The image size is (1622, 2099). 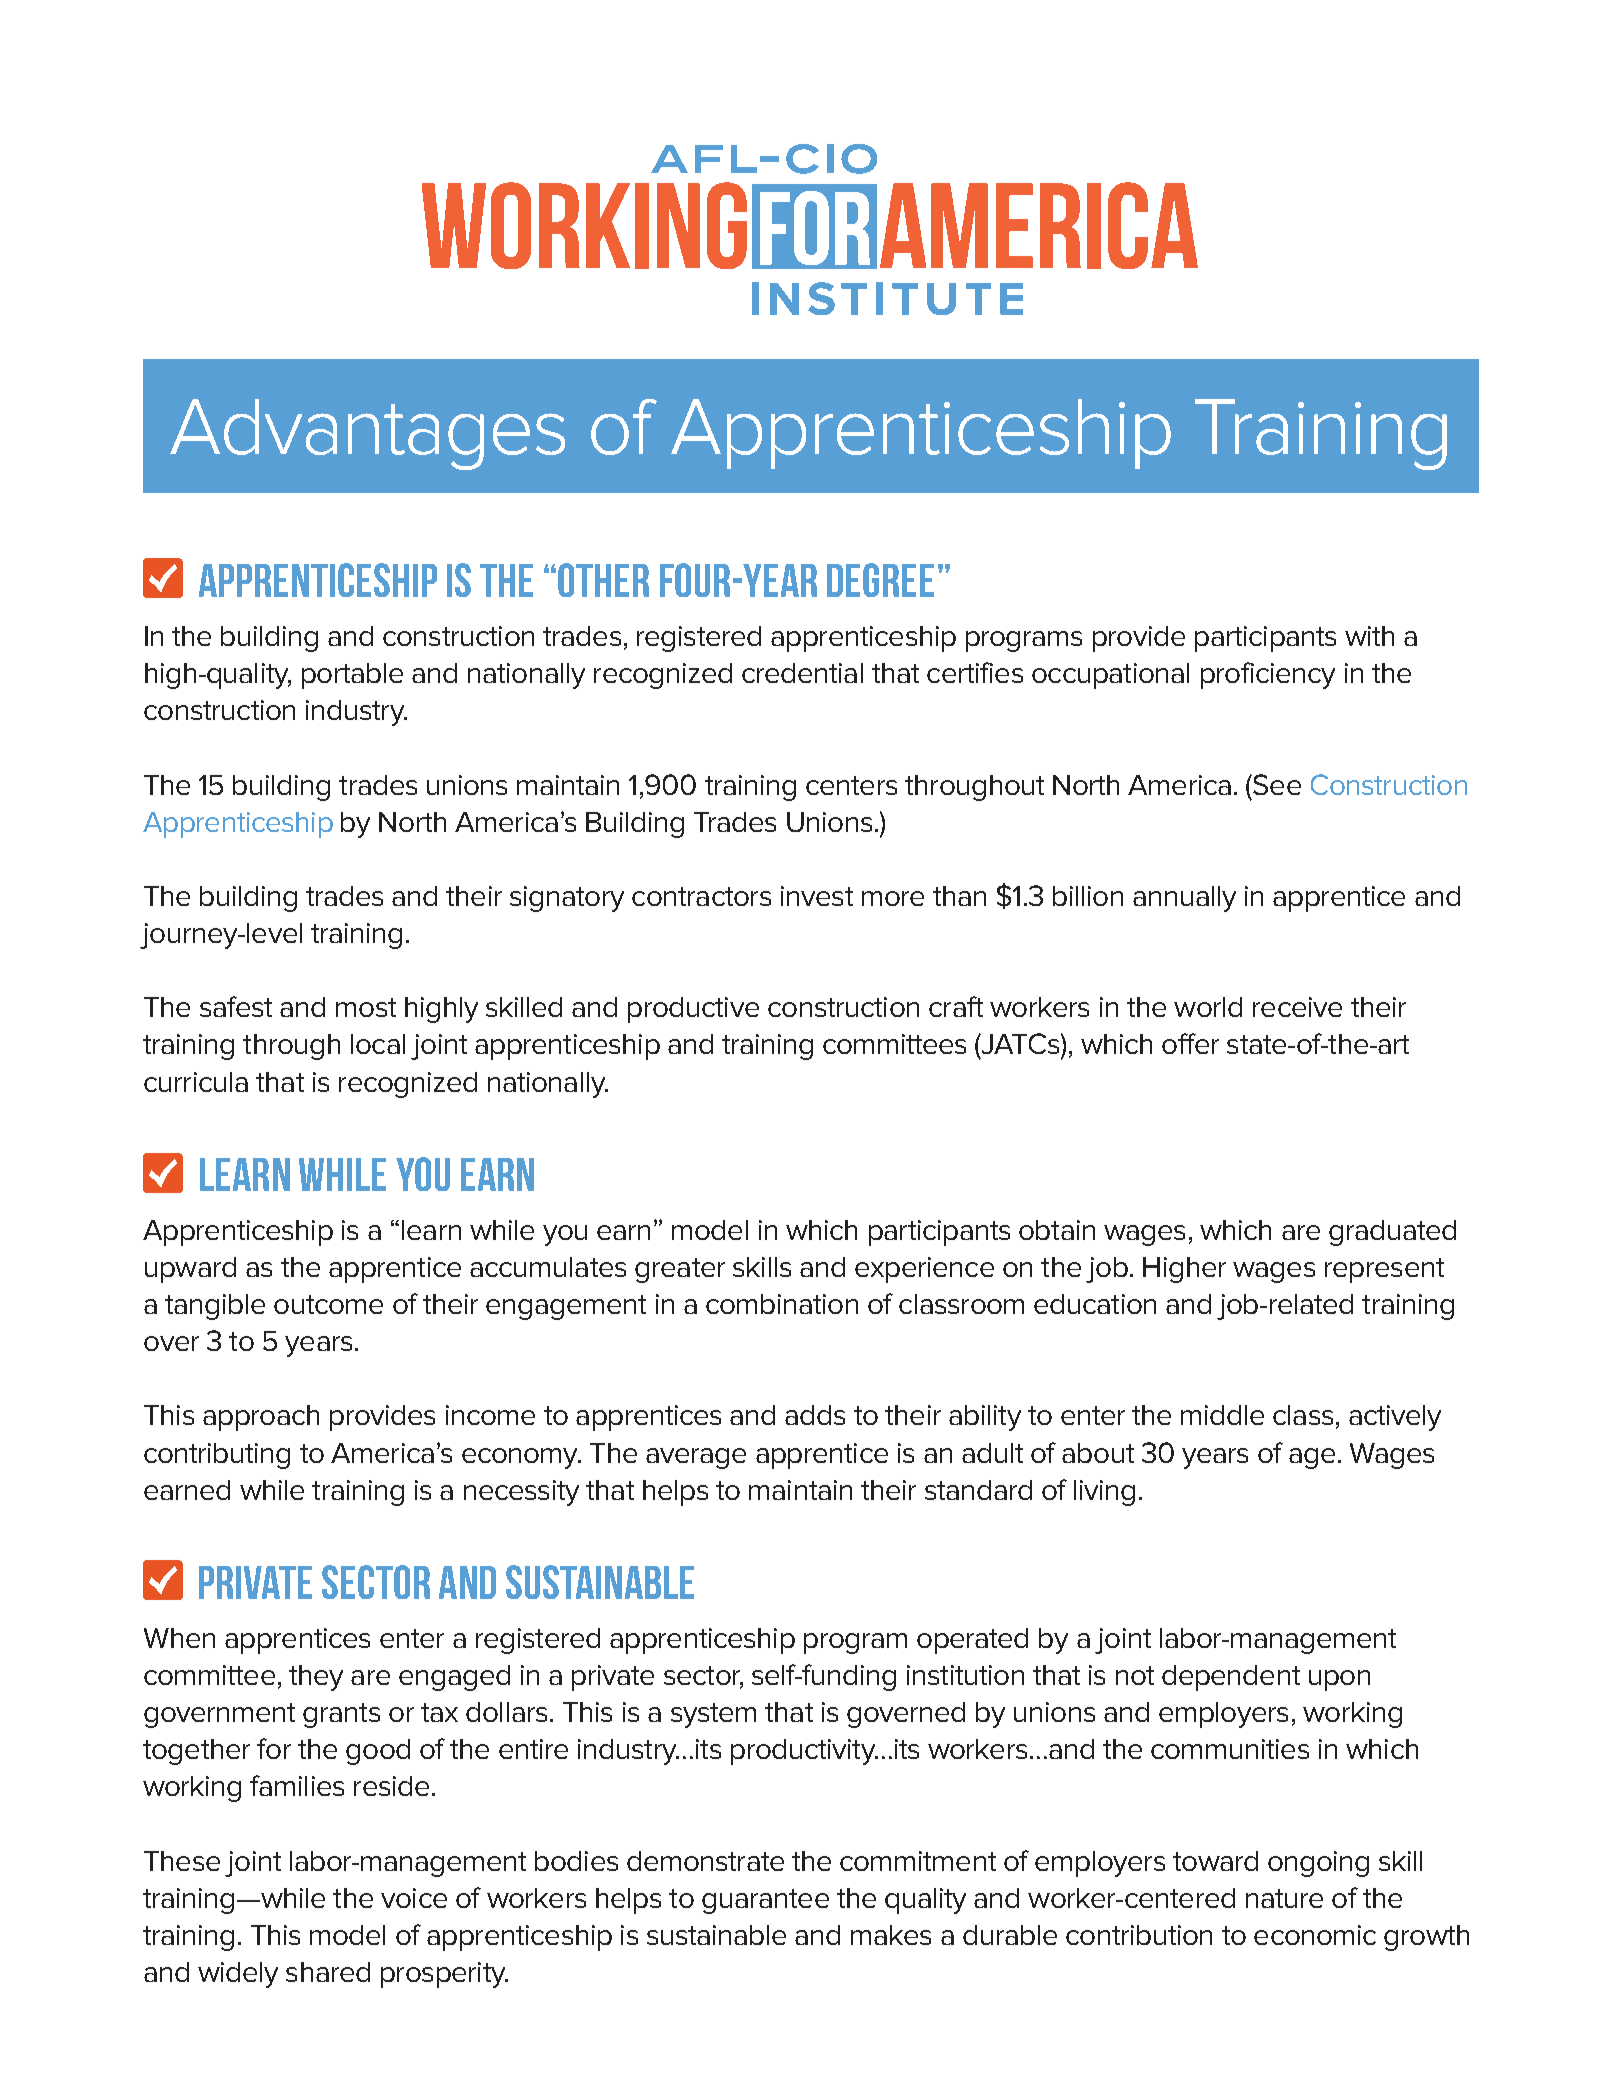 I want to click on they, so click(x=316, y=1678).
